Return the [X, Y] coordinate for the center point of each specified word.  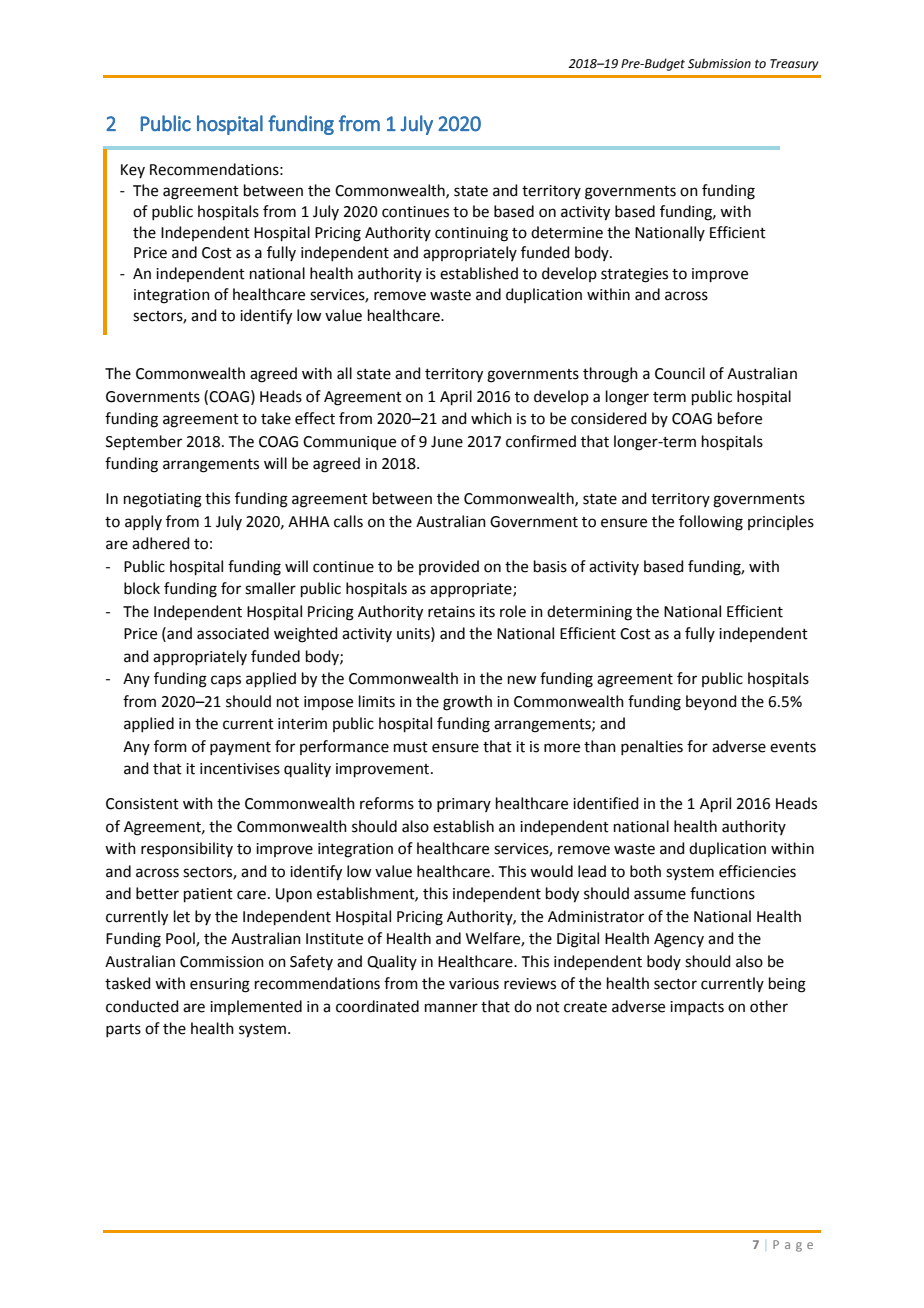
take [276, 418]
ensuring [220, 985]
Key [133, 171]
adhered [161, 543]
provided [449, 567]
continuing [471, 234]
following [711, 523]
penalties [652, 747]
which [491, 418]
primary [464, 805]
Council [680, 373]
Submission [719, 63]
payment [240, 748]
